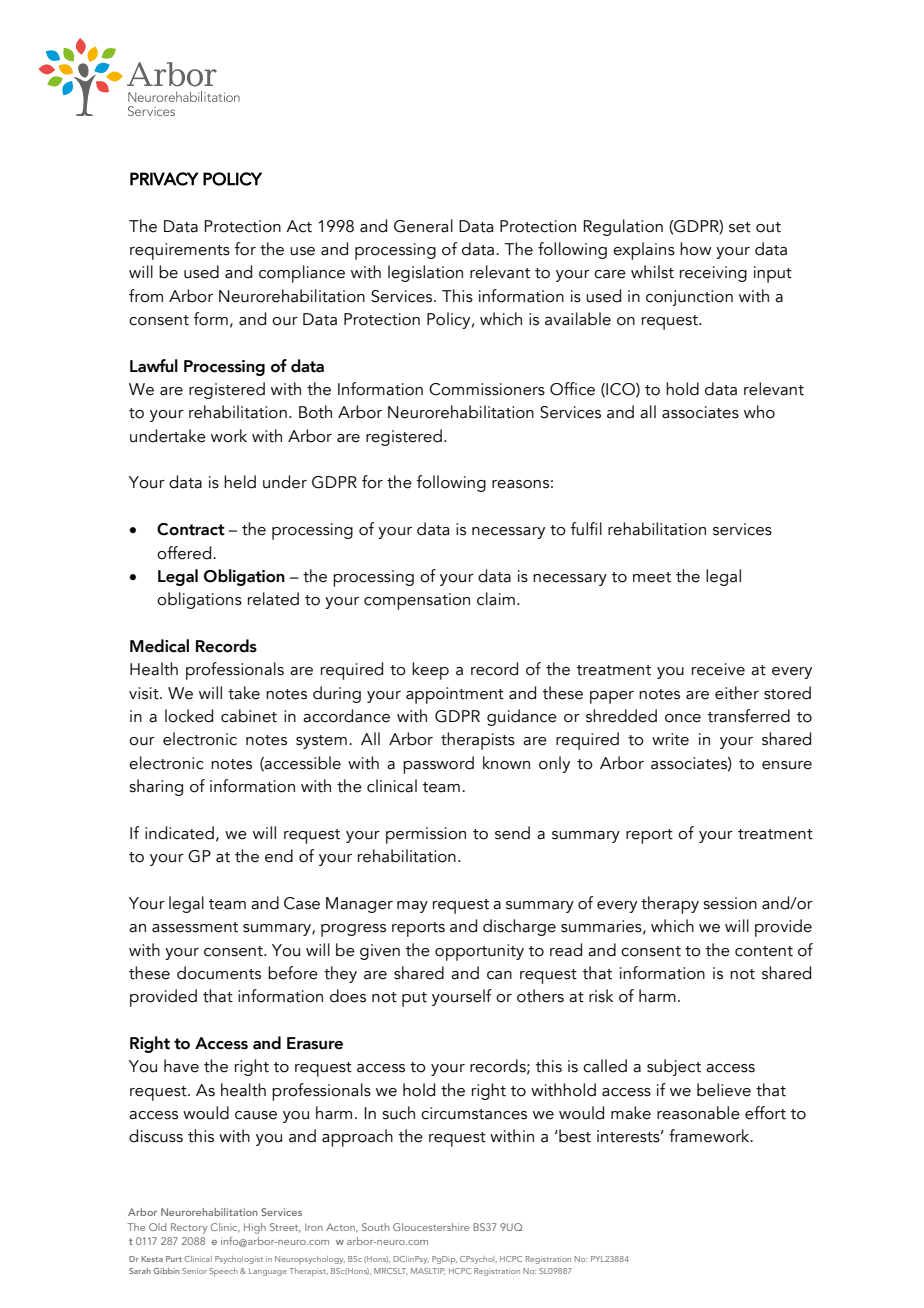  What do you see at coordinates (674, 1067) in the screenshot?
I see `subject` at bounding box center [674, 1067].
